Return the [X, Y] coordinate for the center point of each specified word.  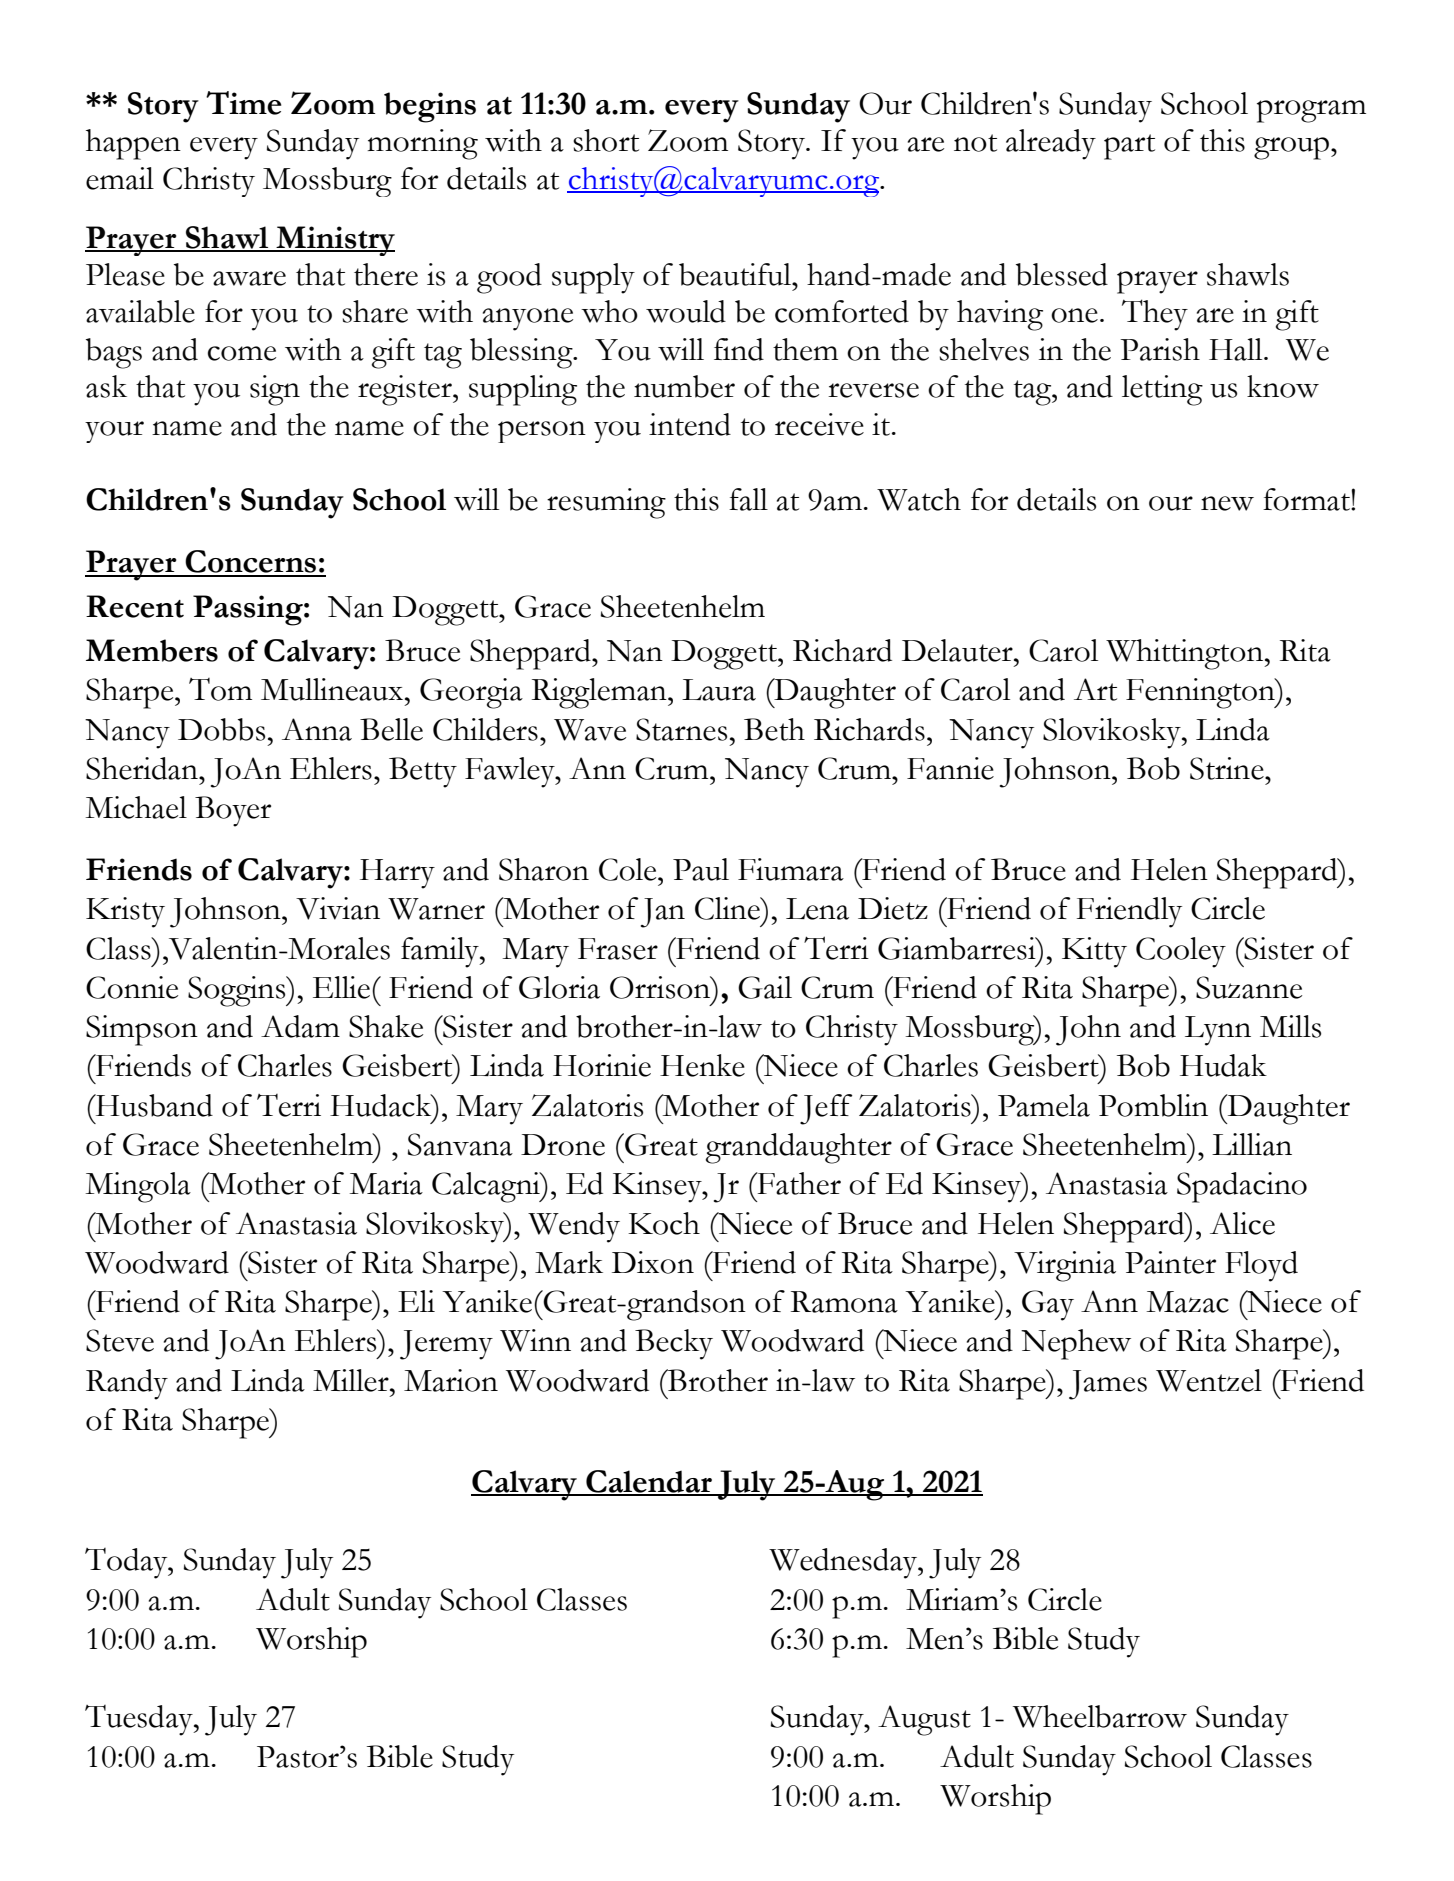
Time [243, 103]
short [606, 140]
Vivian [338, 908]
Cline [728, 908]
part [1129, 147]
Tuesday [140, 1720]
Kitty [1094, 952]
